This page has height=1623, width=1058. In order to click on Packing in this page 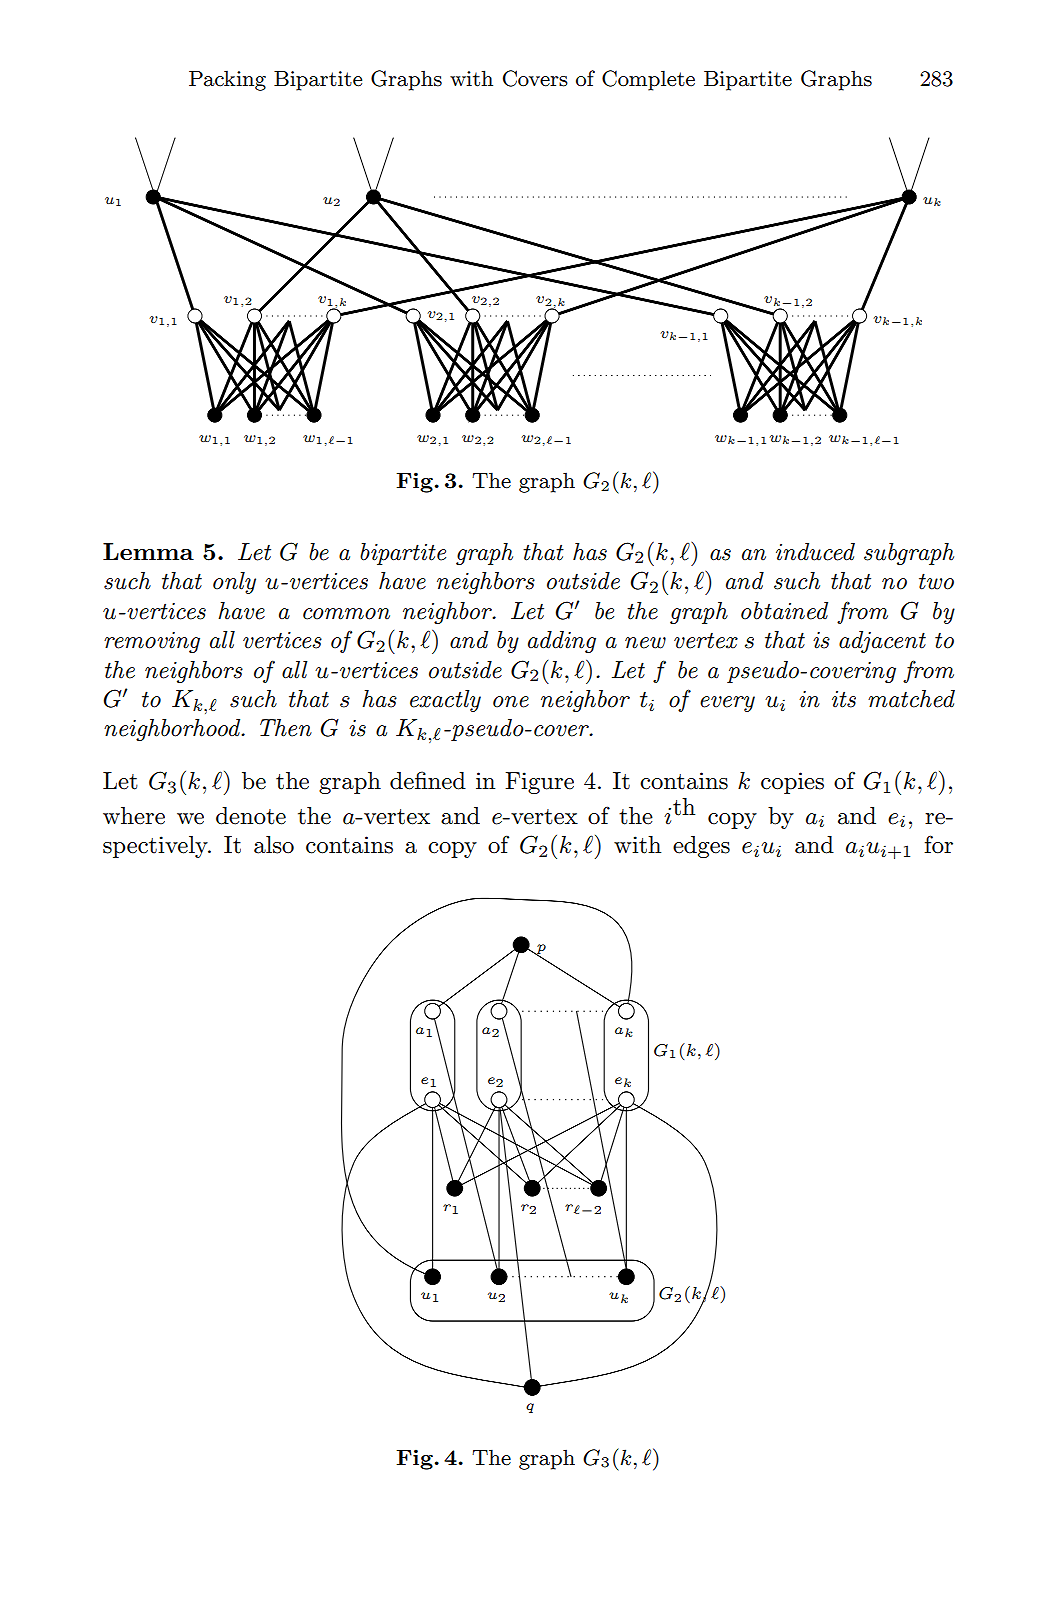, I will do `click(227, 80)`.
